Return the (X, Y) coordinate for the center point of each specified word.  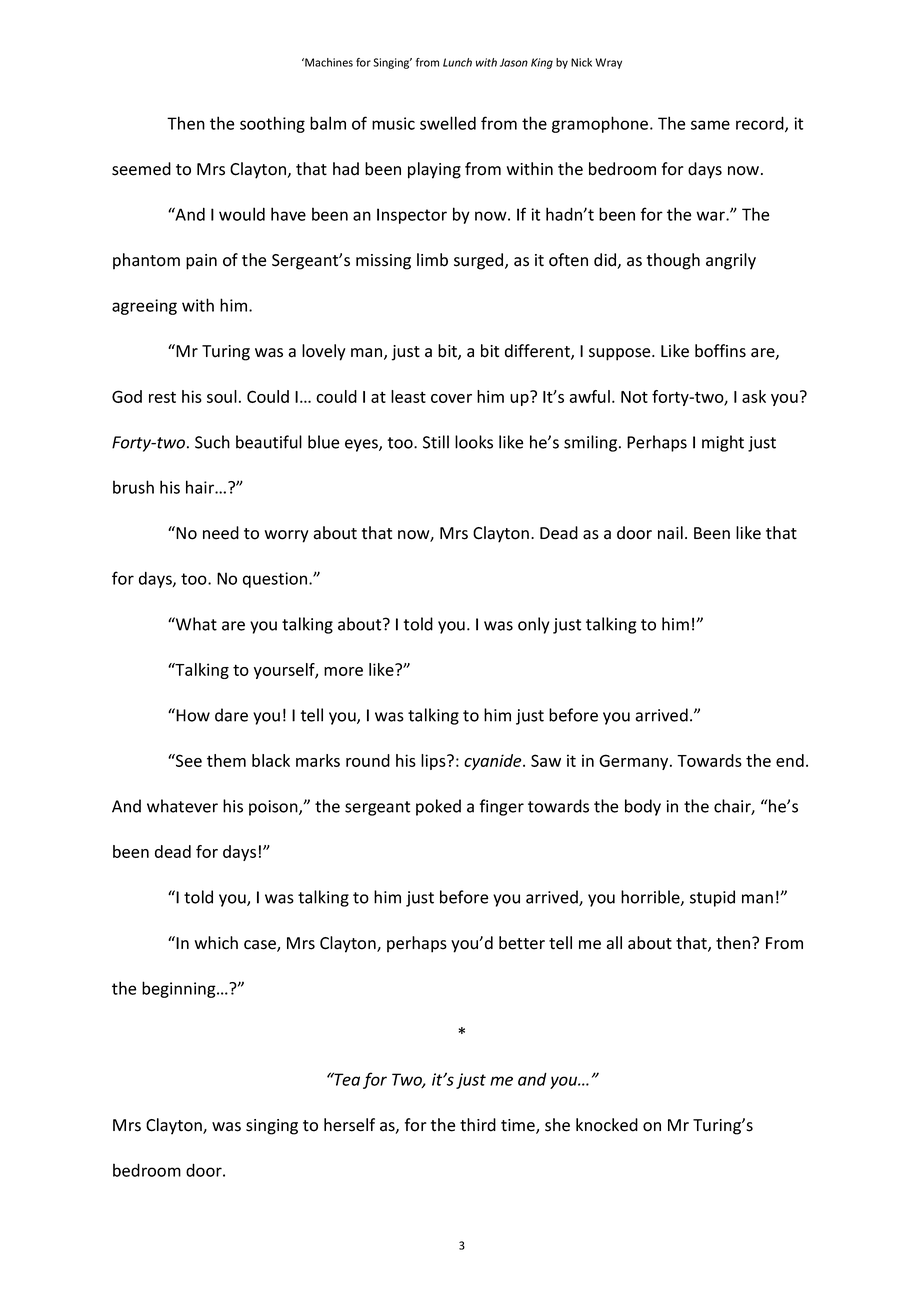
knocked (607, 1125)
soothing (272, 124)
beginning (180, 989)
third (478, 1125)
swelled (448, 123)
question (275, 580)
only (533, 625)
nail (670, 533)
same (710, 125)
